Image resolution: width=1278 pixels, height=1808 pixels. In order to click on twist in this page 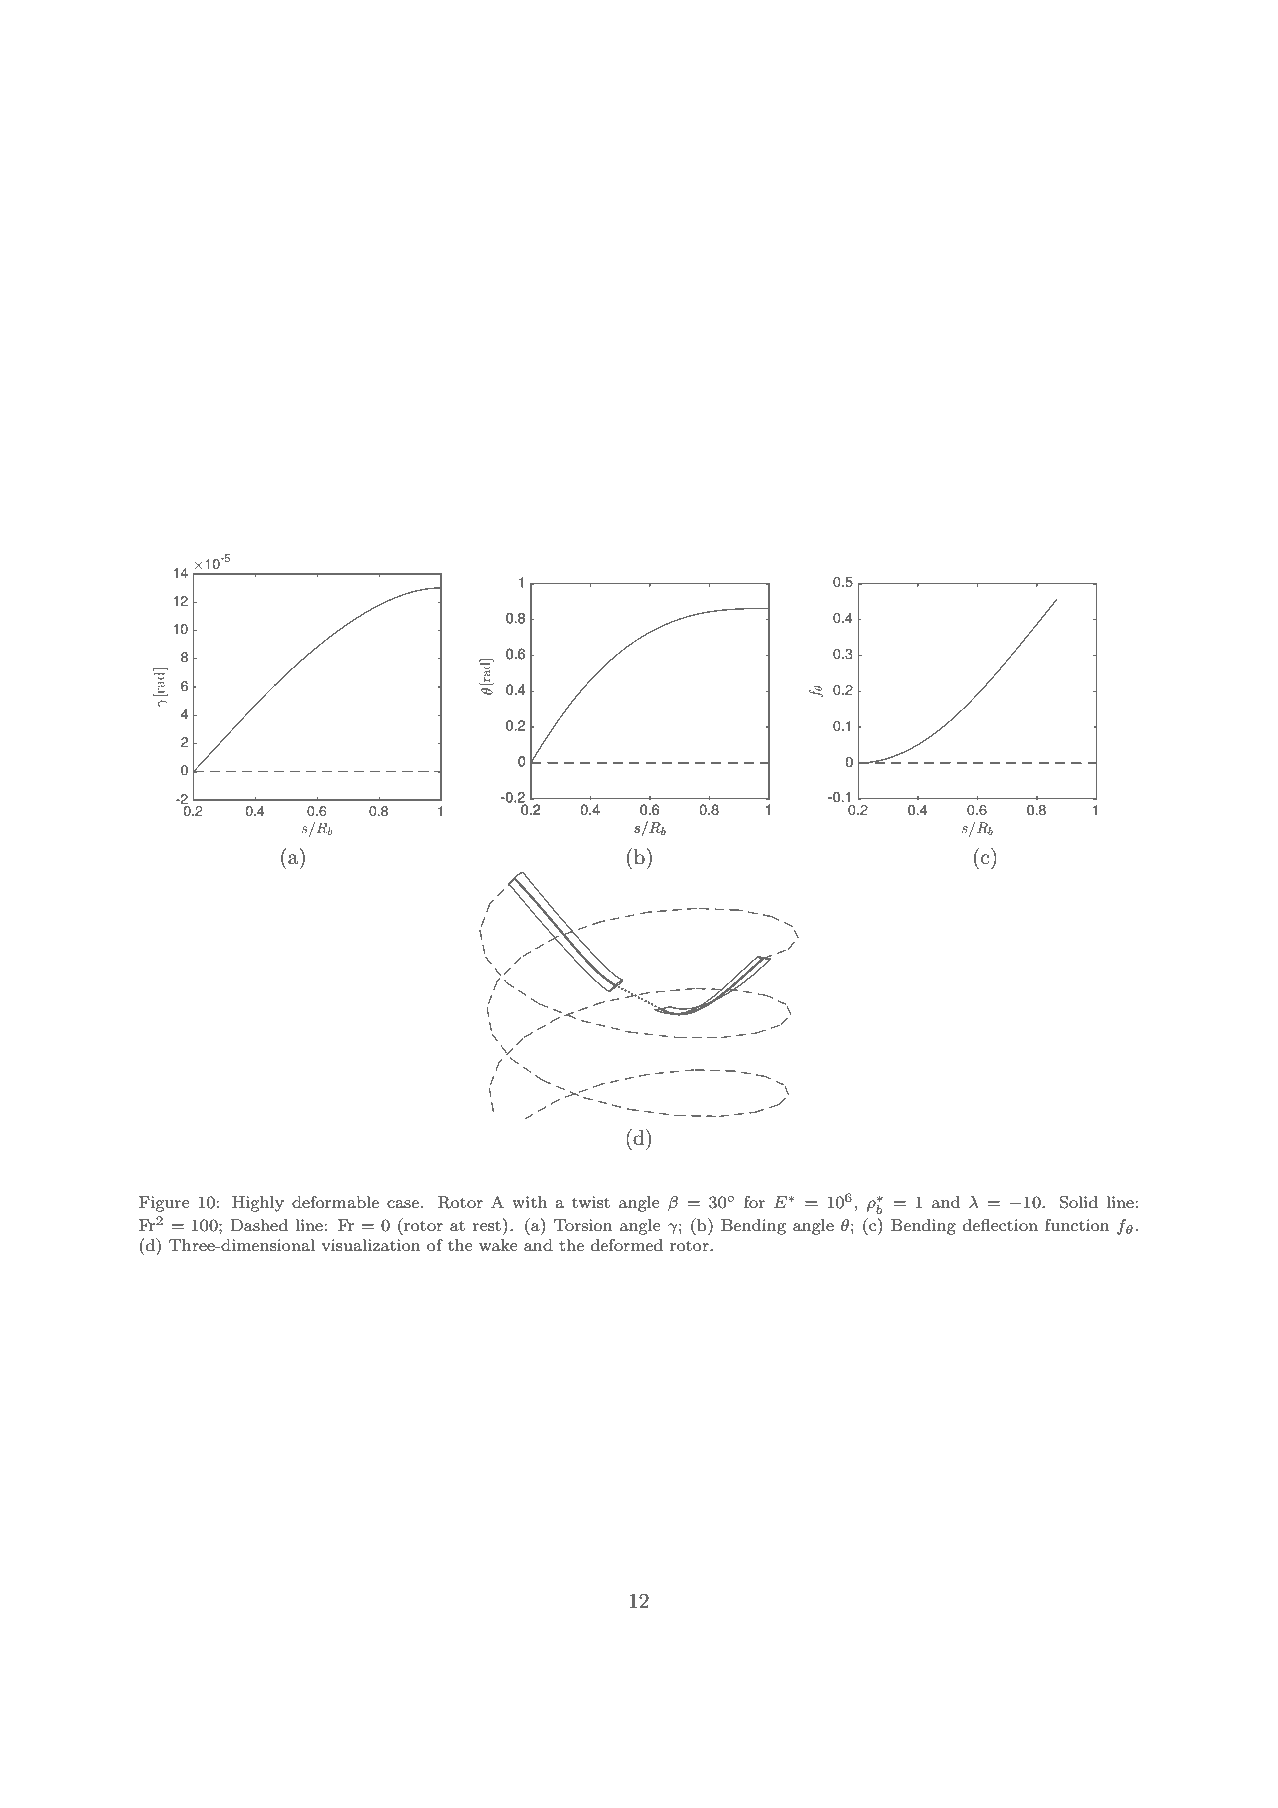, I will do `click(591, 1202)`.
